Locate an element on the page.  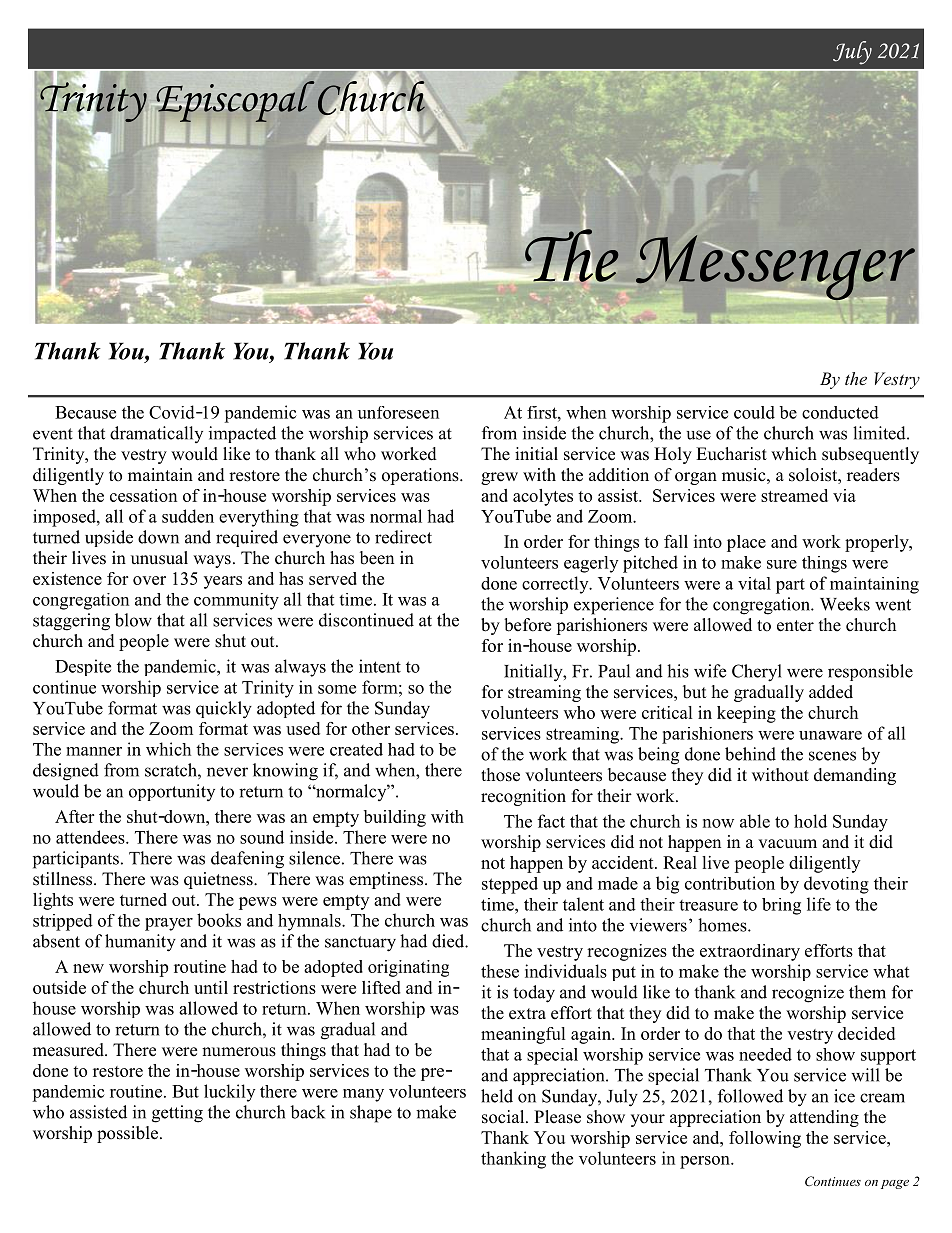
Messenger is located at coordinates (775, 268).
